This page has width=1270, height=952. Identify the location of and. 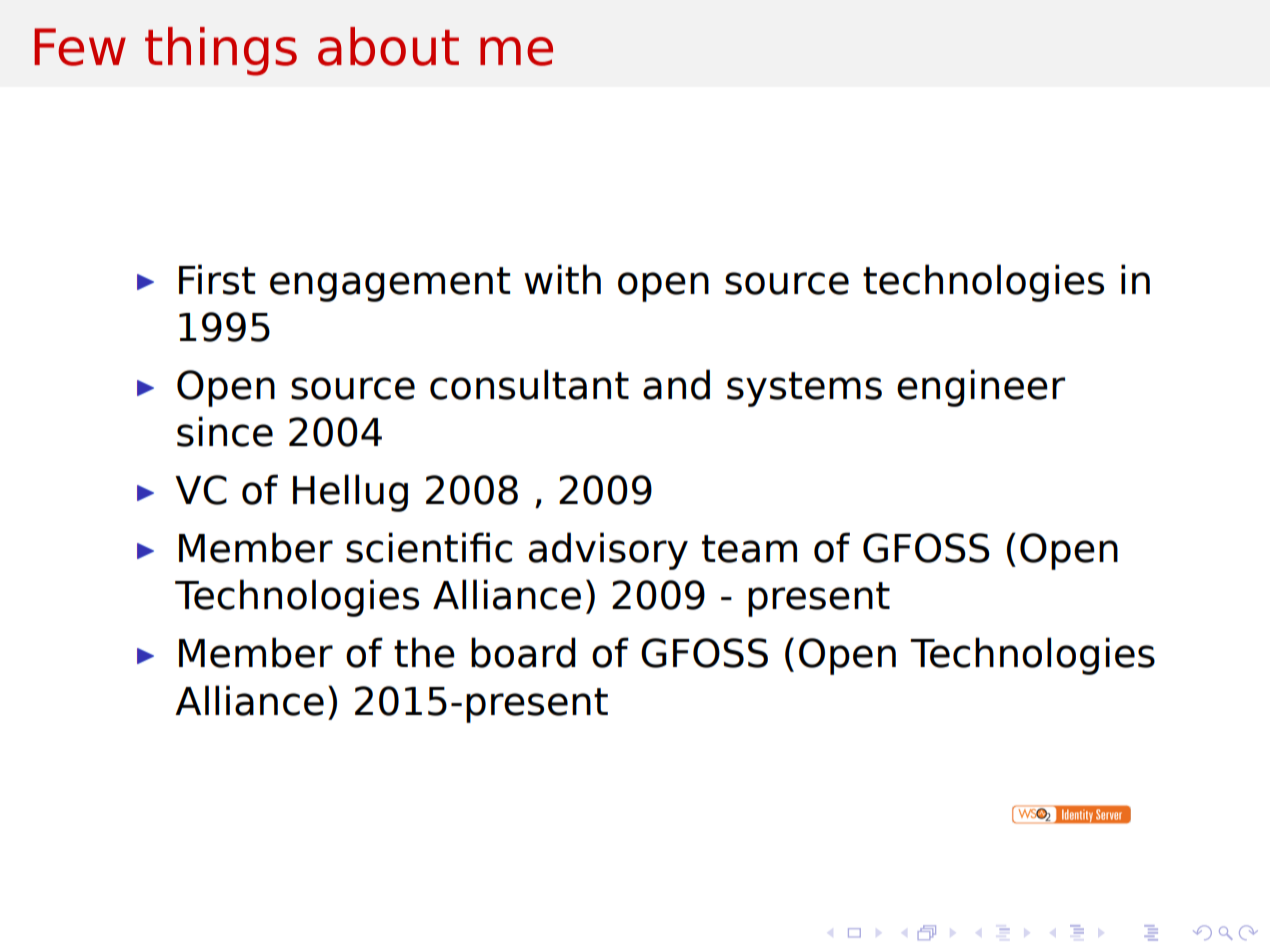
(676, 384).
